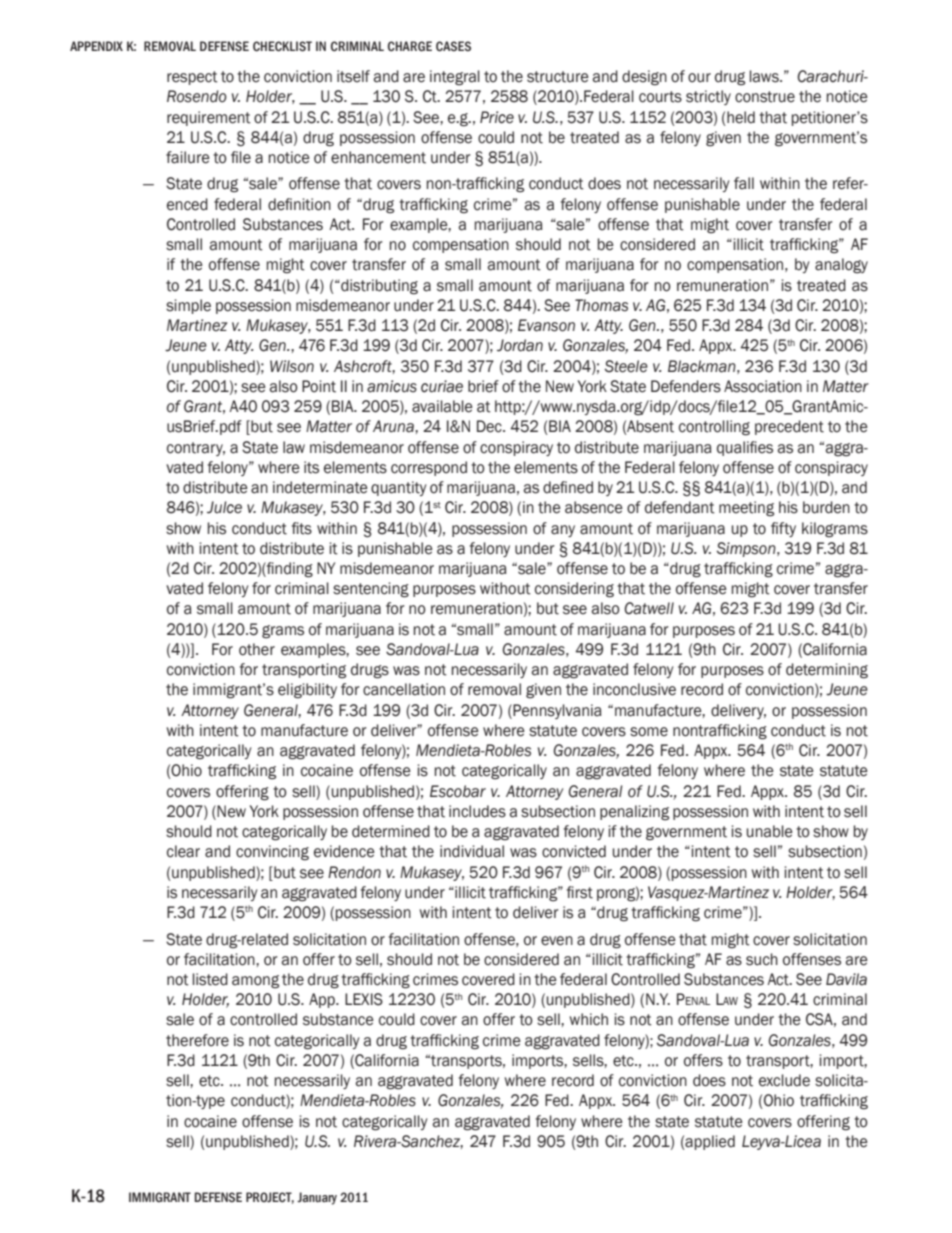  What do you see at coordinates (747, 549) in the screenshot?
I see `Simpson` at bounding box center [747, 549].
